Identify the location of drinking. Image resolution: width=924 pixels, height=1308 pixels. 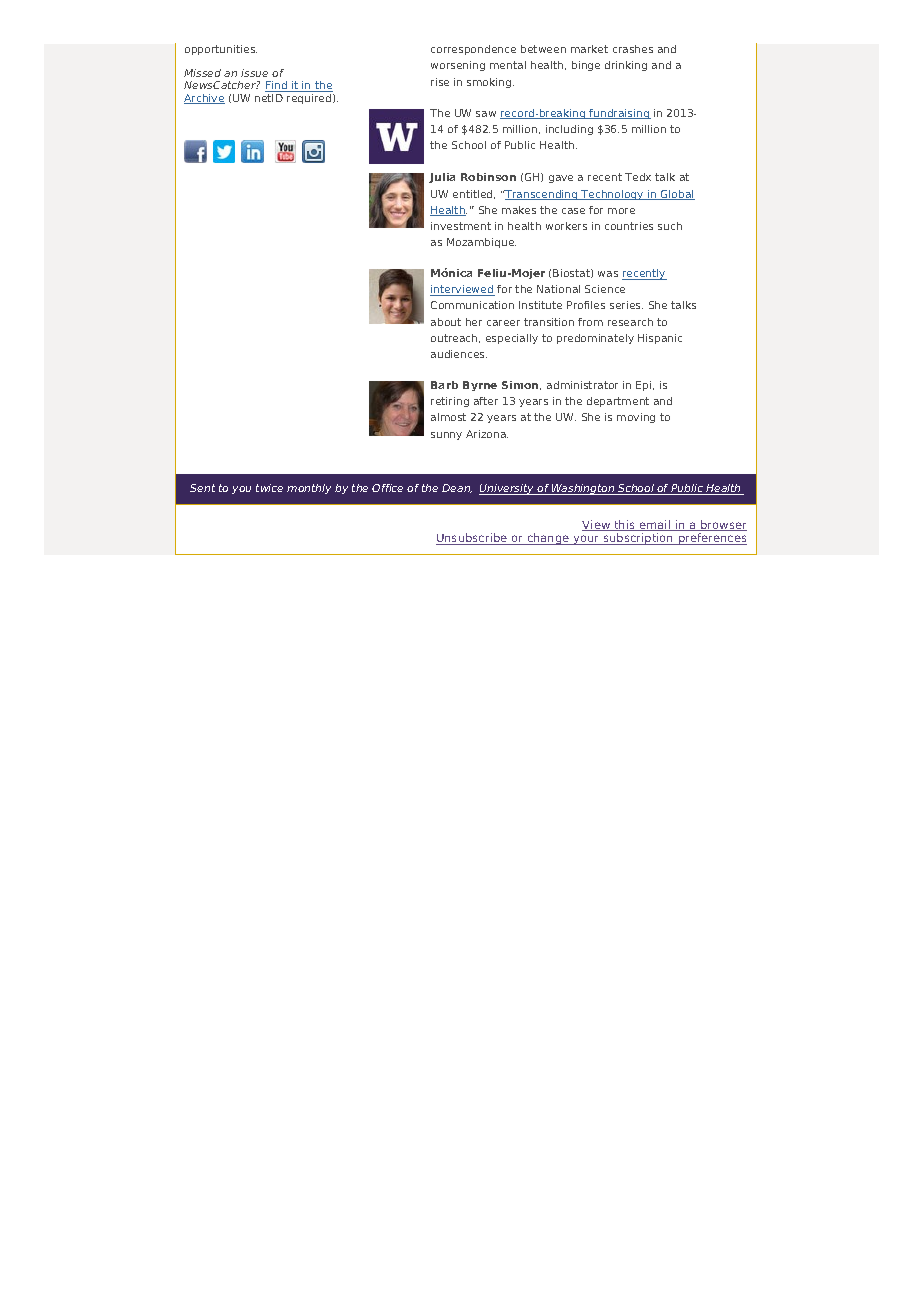
(626, 66).
